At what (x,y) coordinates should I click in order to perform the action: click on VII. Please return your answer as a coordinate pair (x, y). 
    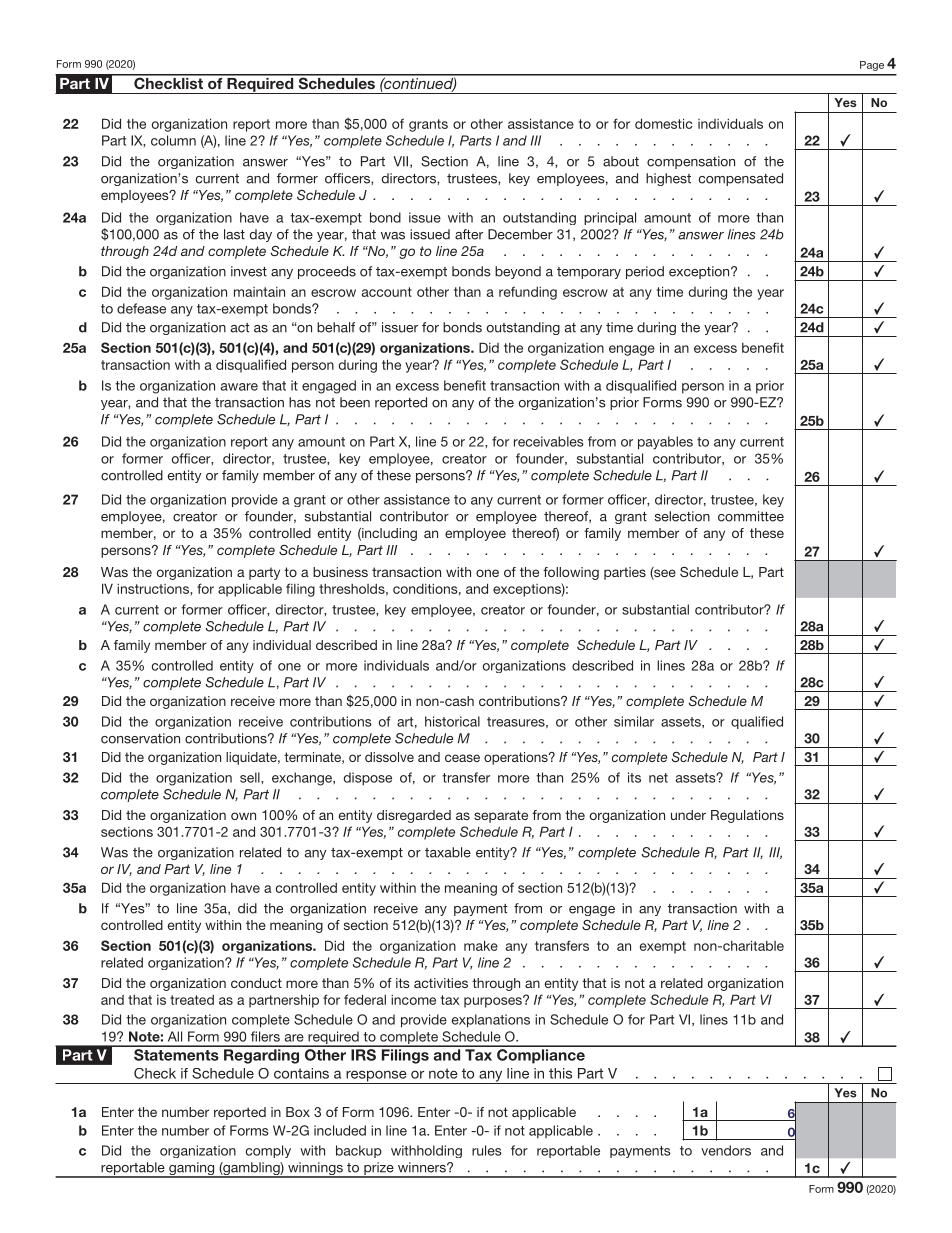
    Looking at the image, I should click on (402, 162).
